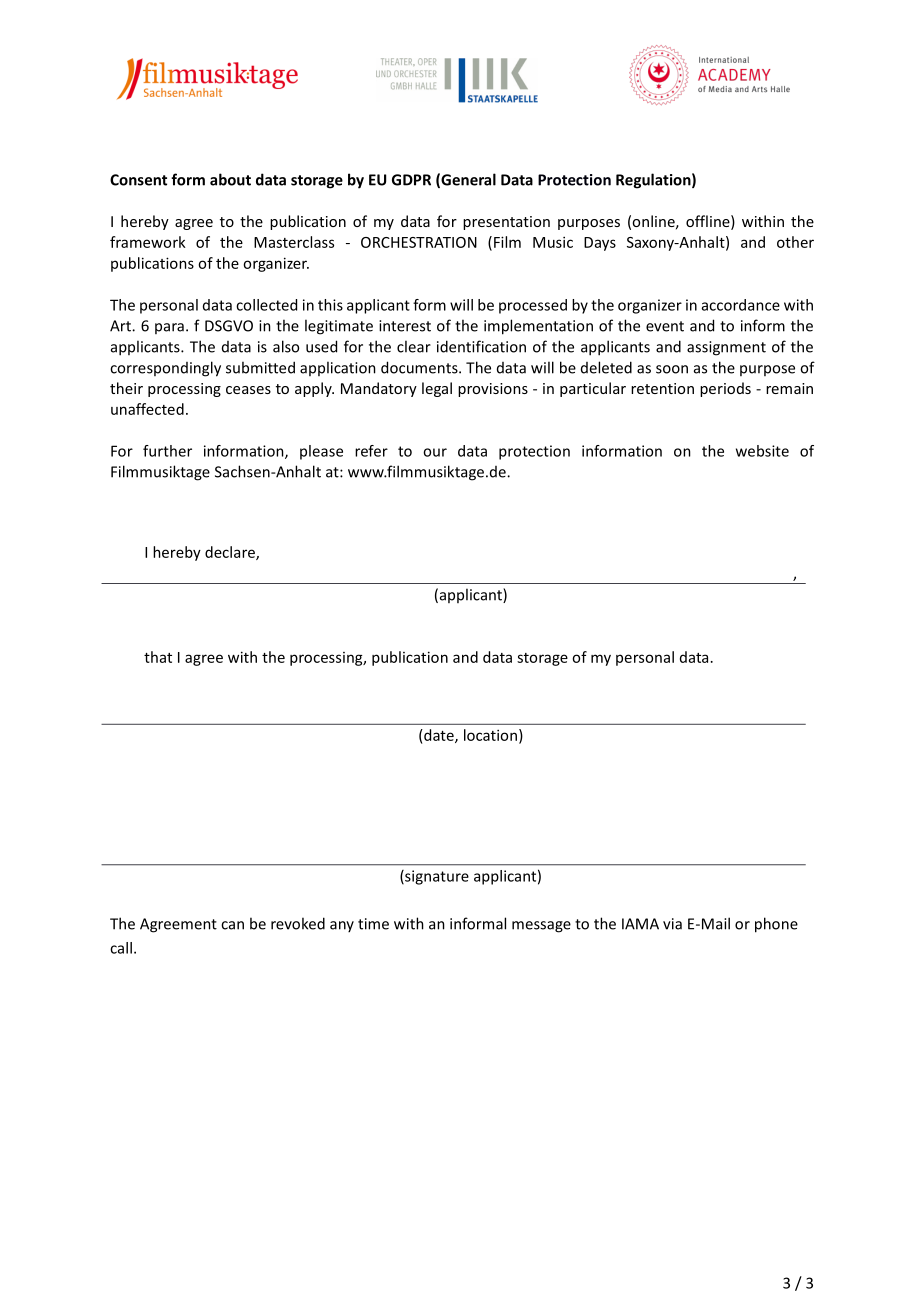 The image size is (924, 1308). What do you see at coordinates (121, 948) in the screenshot?
I see `call` at bounding box center [121, 948].
